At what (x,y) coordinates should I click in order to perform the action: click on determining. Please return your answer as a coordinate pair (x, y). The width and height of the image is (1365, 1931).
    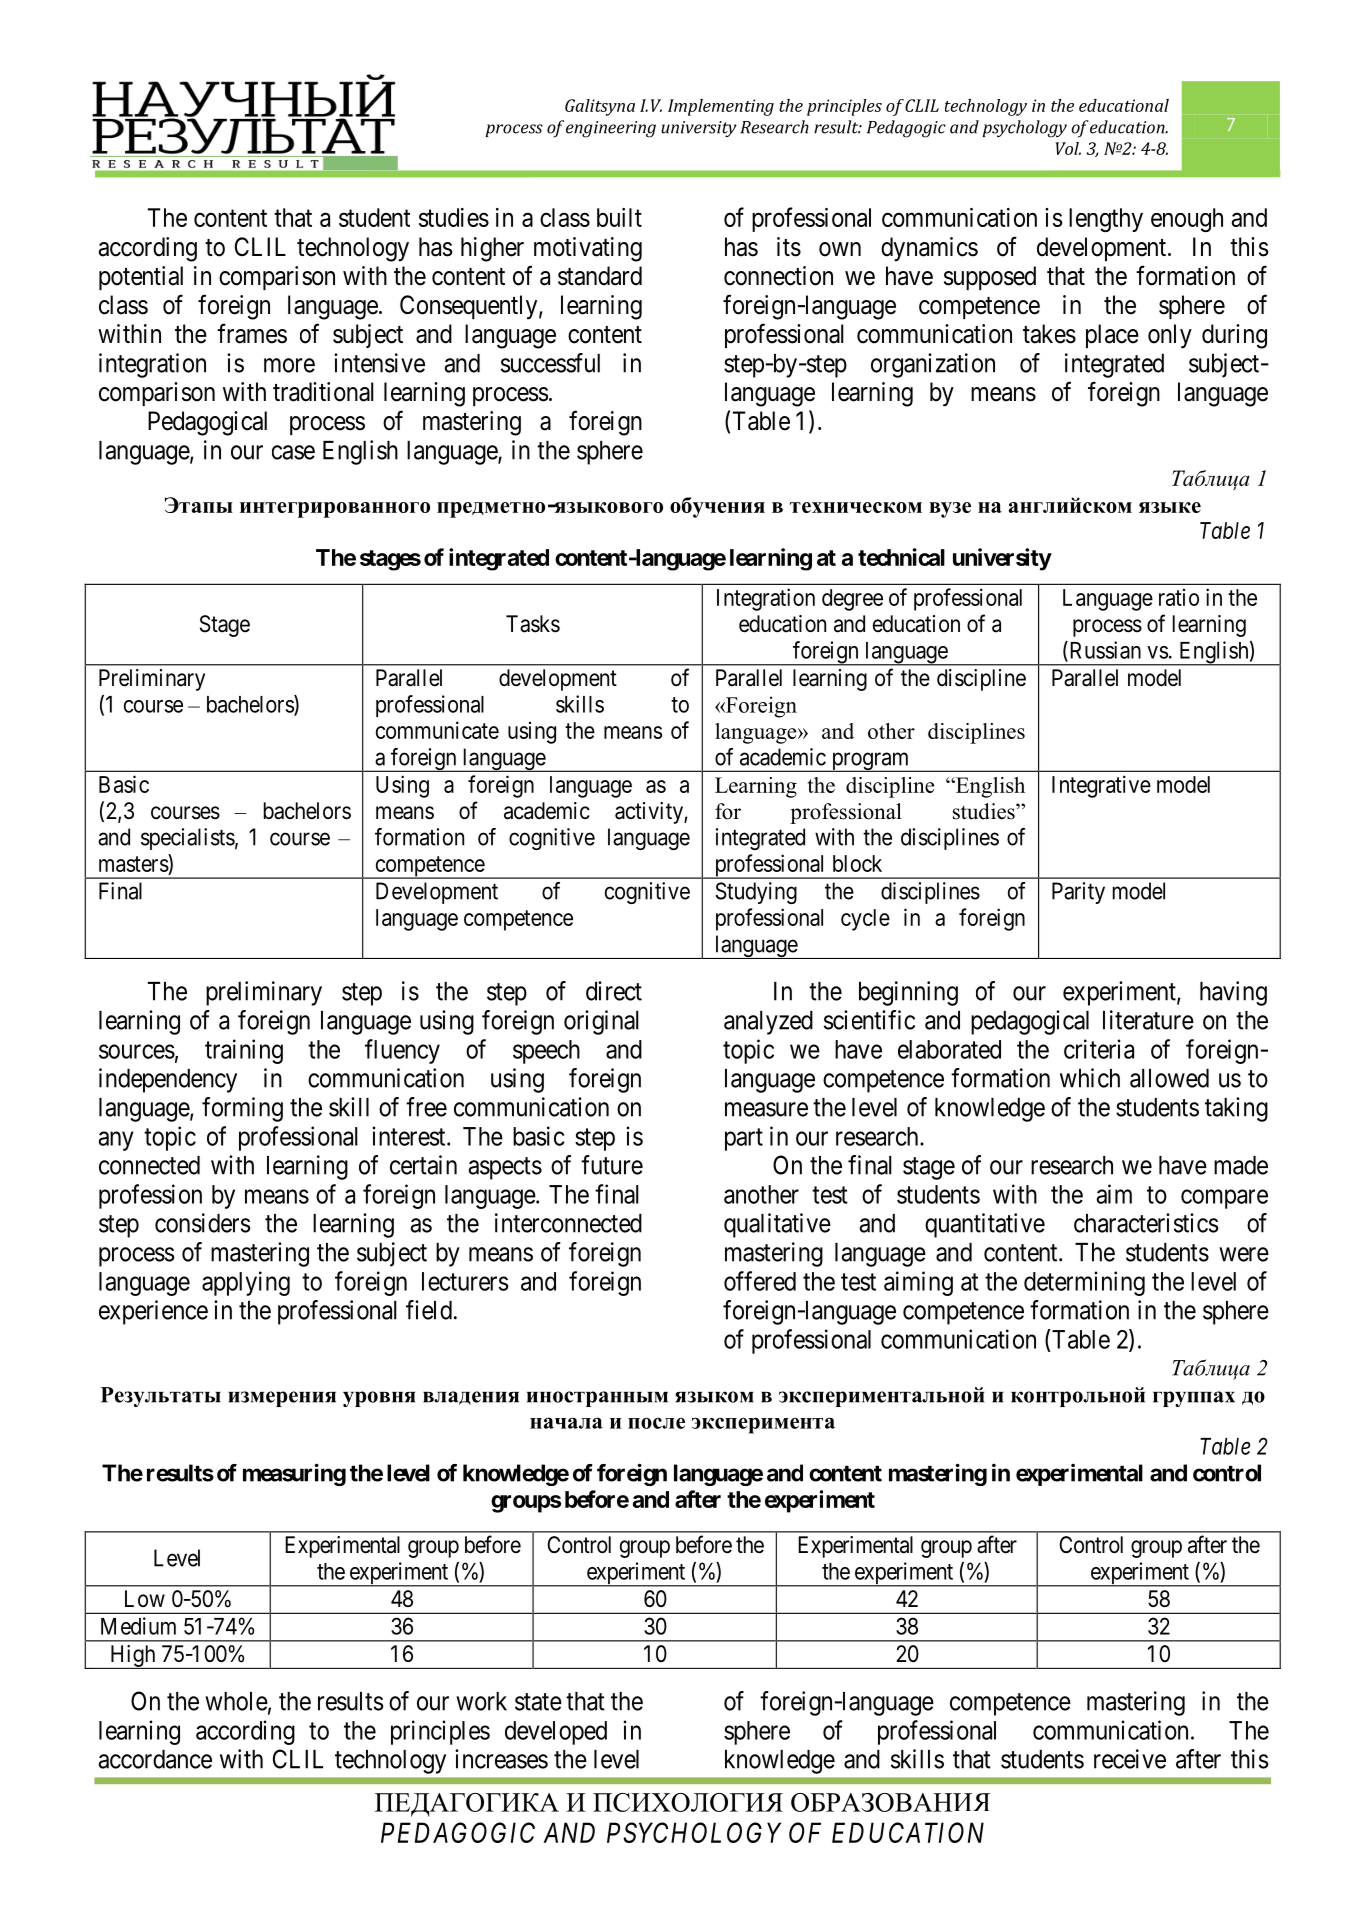
    Looking at the image, I should click on (1084, 1283).
